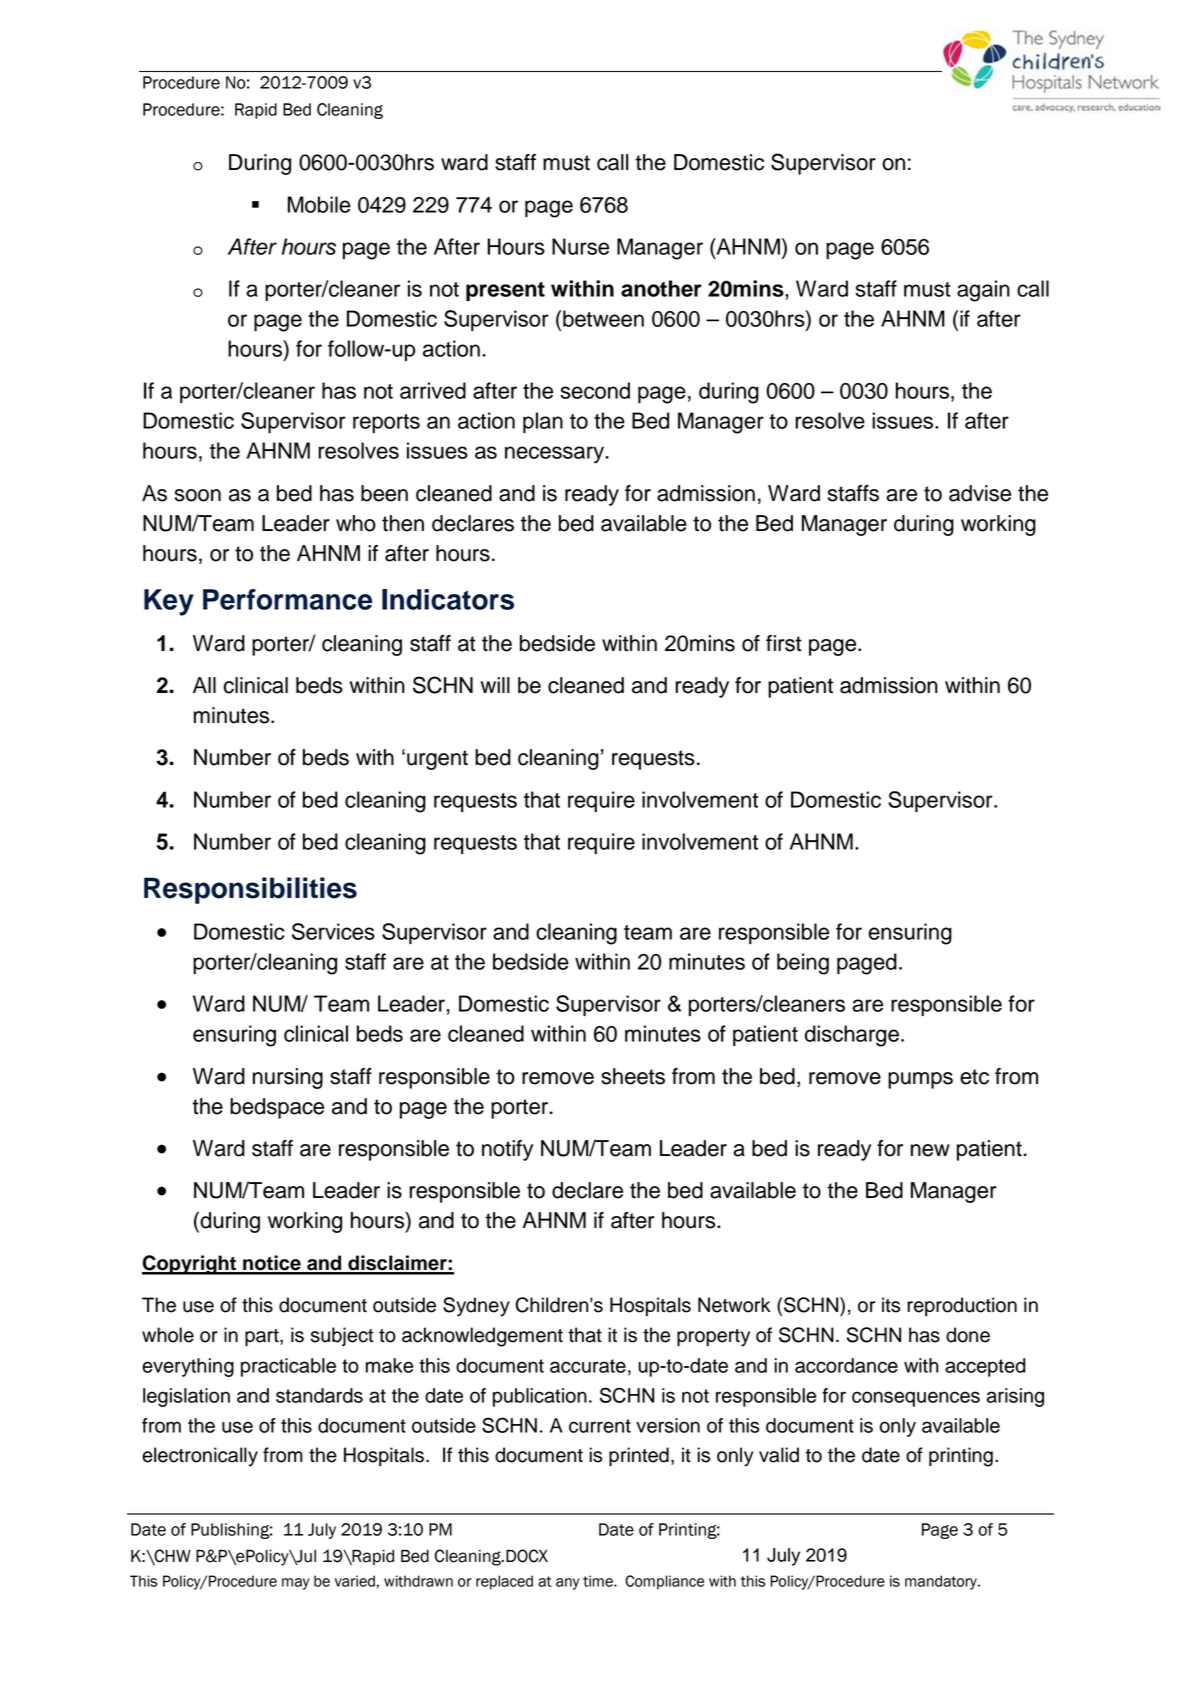 The width and height of the screenshot is (1193, 1687). Describe the element at coordinates (779, 1455) in the screenshot. I see `valid` at that location.
